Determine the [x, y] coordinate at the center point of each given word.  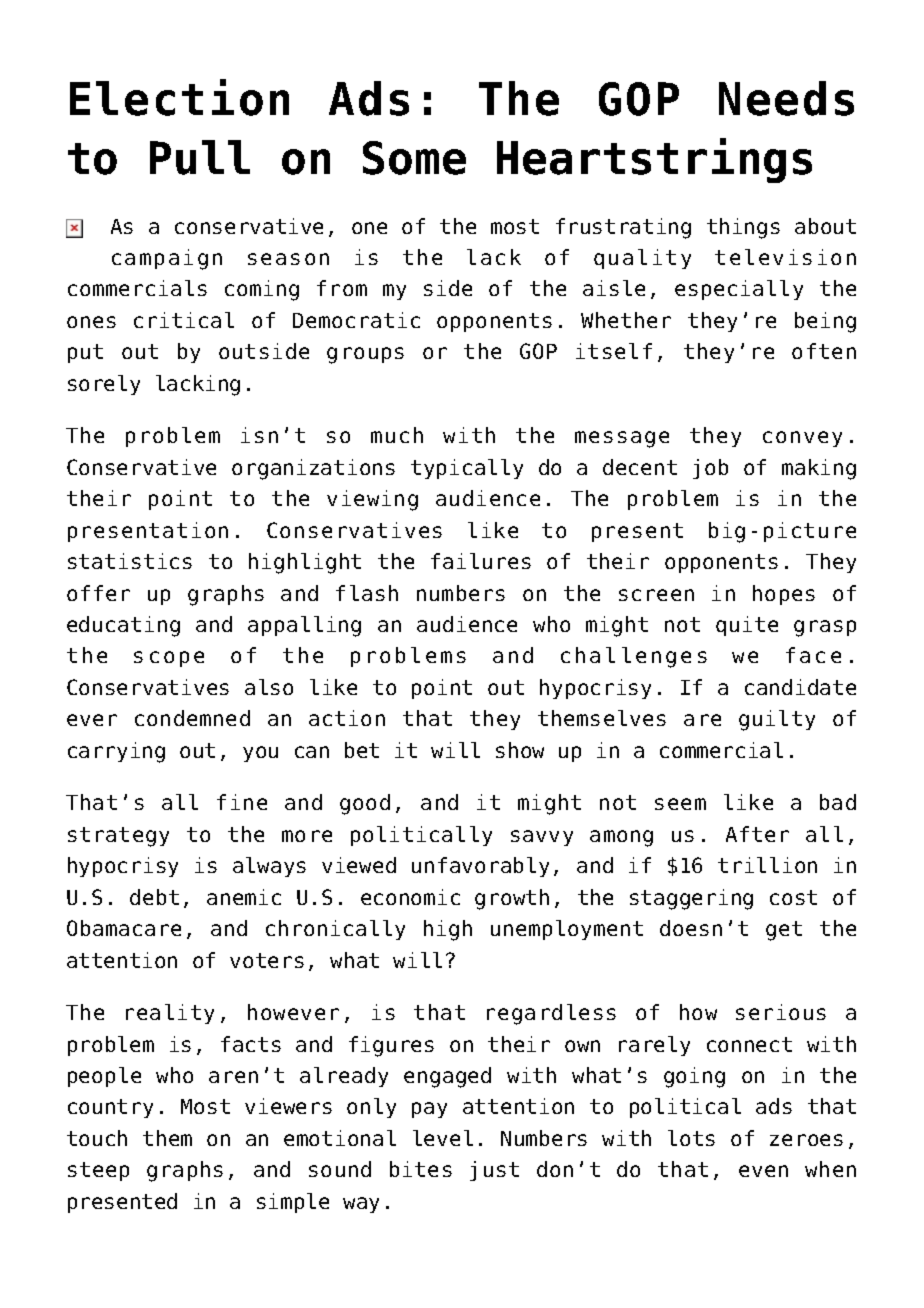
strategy [118, 837]
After [757, 834]
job [710, 469]
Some [414, 158]
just [494, 1171]
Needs [786, 98]
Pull [200, 157]
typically [467, 469]
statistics [130, 561]
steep [98, 1171]
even [763, 1171]
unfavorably [480, 867]
